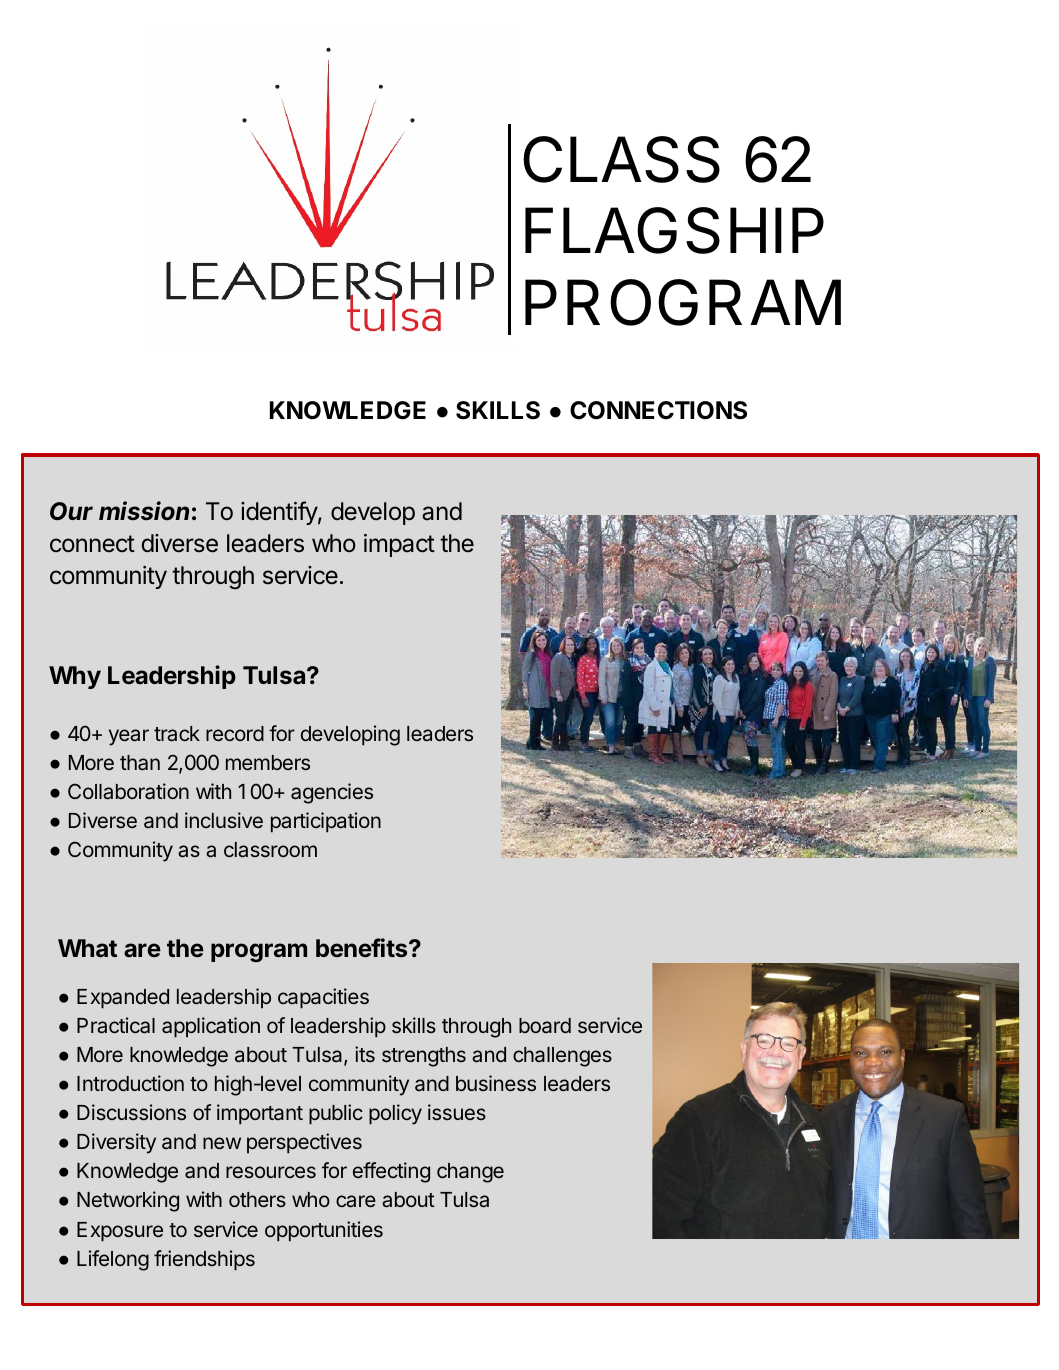 This document has width=1059, height=1370. Describe the element at coordinates (674, 230) in the document. I see `FLAGSHIP` at that location.
